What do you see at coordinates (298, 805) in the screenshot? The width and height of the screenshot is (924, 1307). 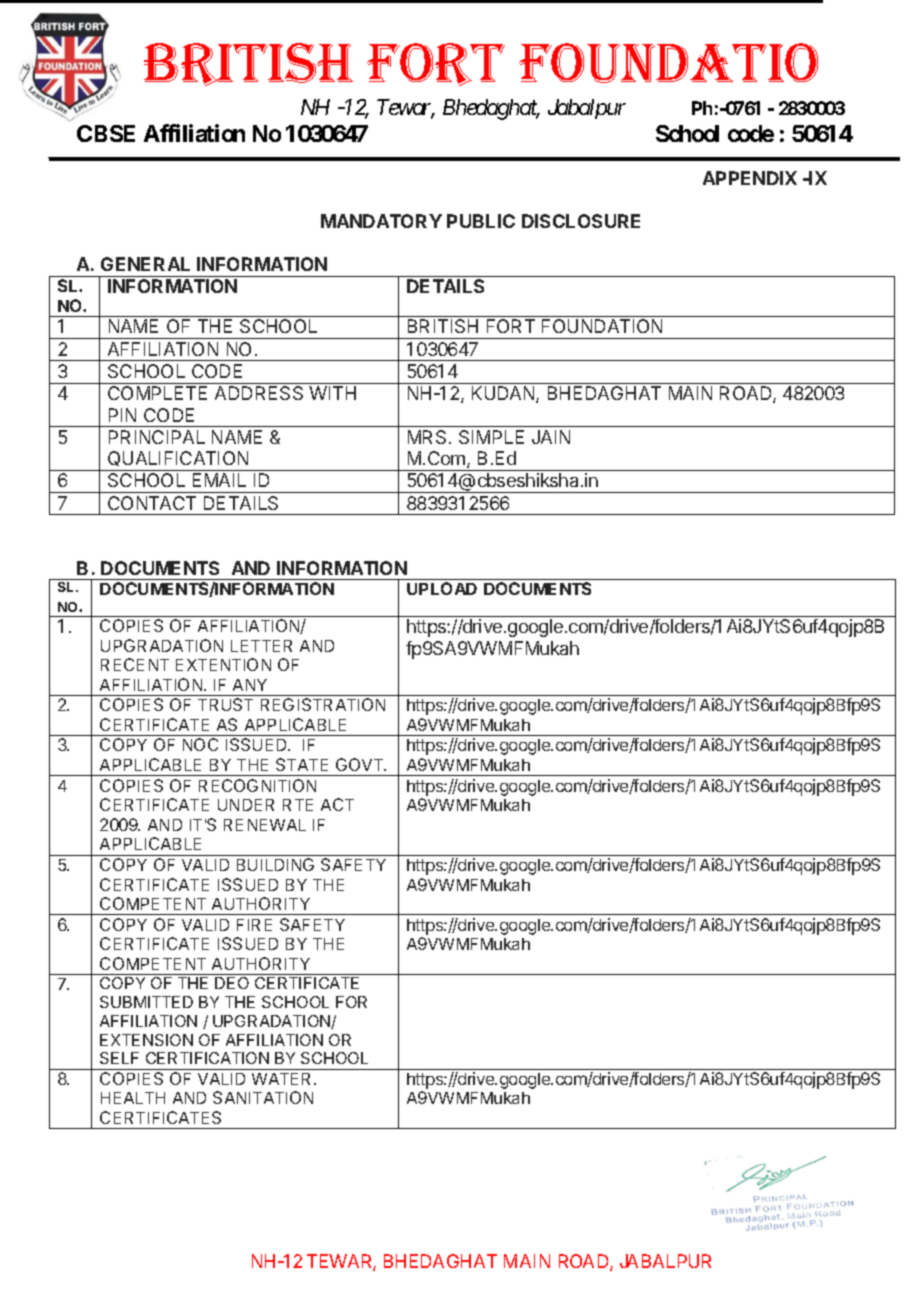 I see `RTE` at bounding box center [298, 805].
